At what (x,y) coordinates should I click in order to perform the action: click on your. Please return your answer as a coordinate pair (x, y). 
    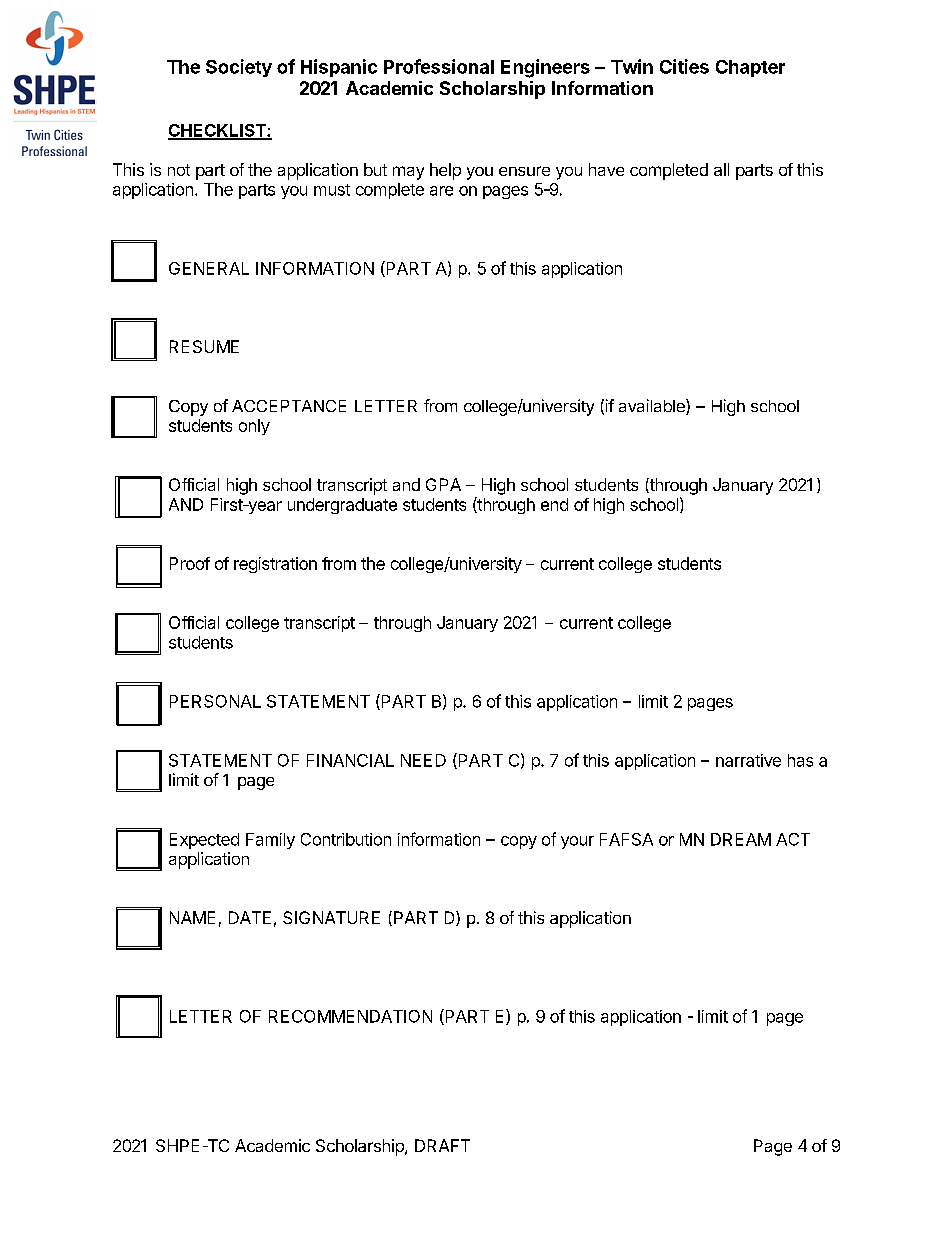
    Looking at the image, I should click on (577, 842).
